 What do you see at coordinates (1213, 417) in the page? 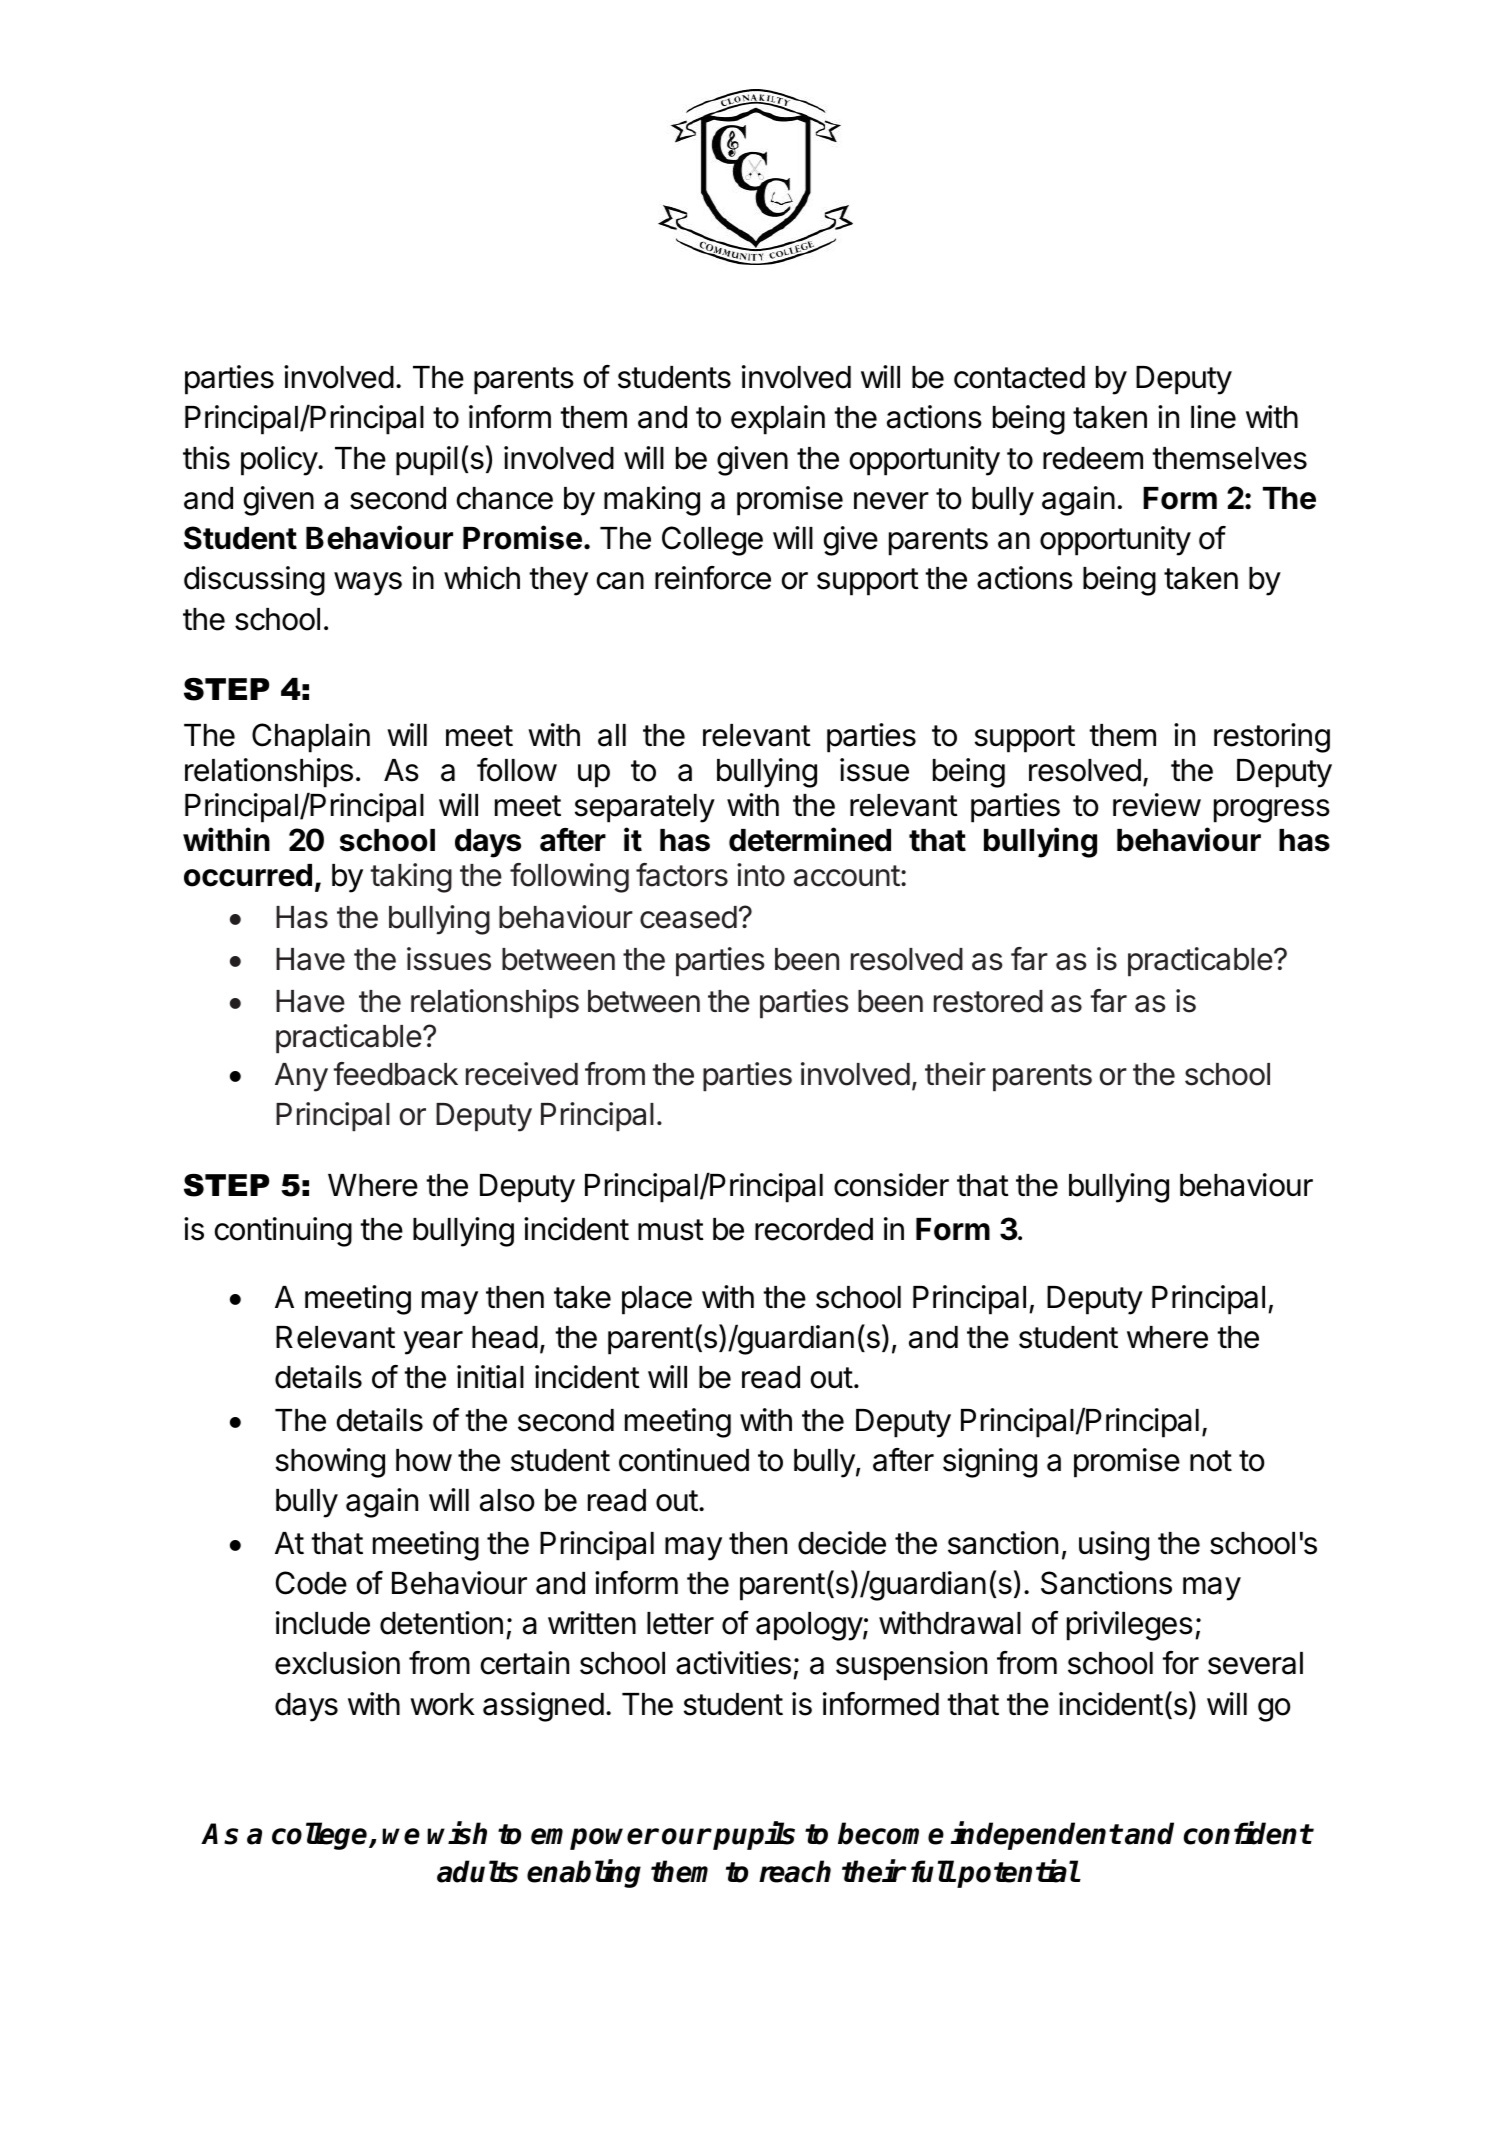
I see `line` at bounding box center [1213, 417].
